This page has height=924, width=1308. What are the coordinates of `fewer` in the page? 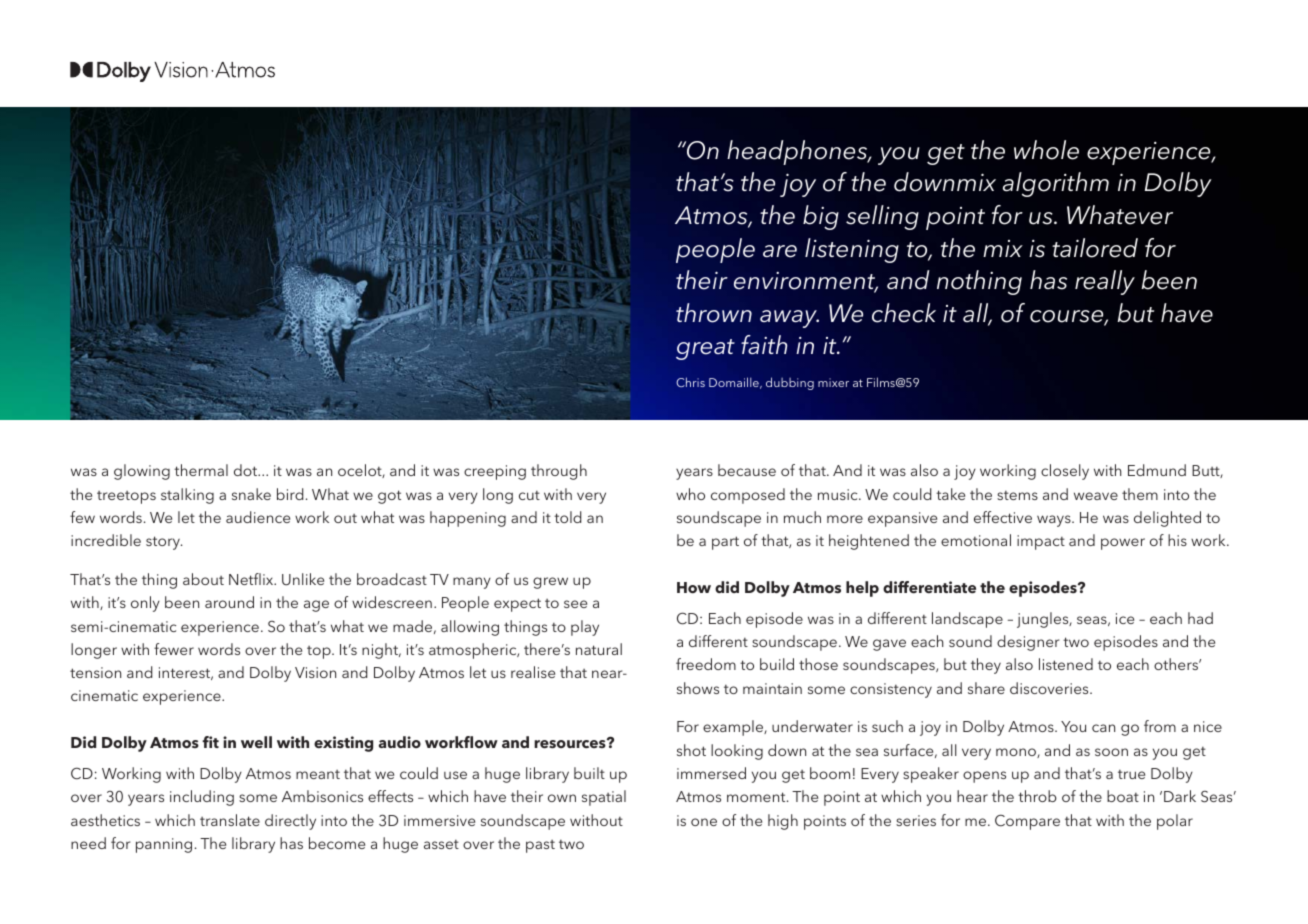 It's located at (174, 649).
